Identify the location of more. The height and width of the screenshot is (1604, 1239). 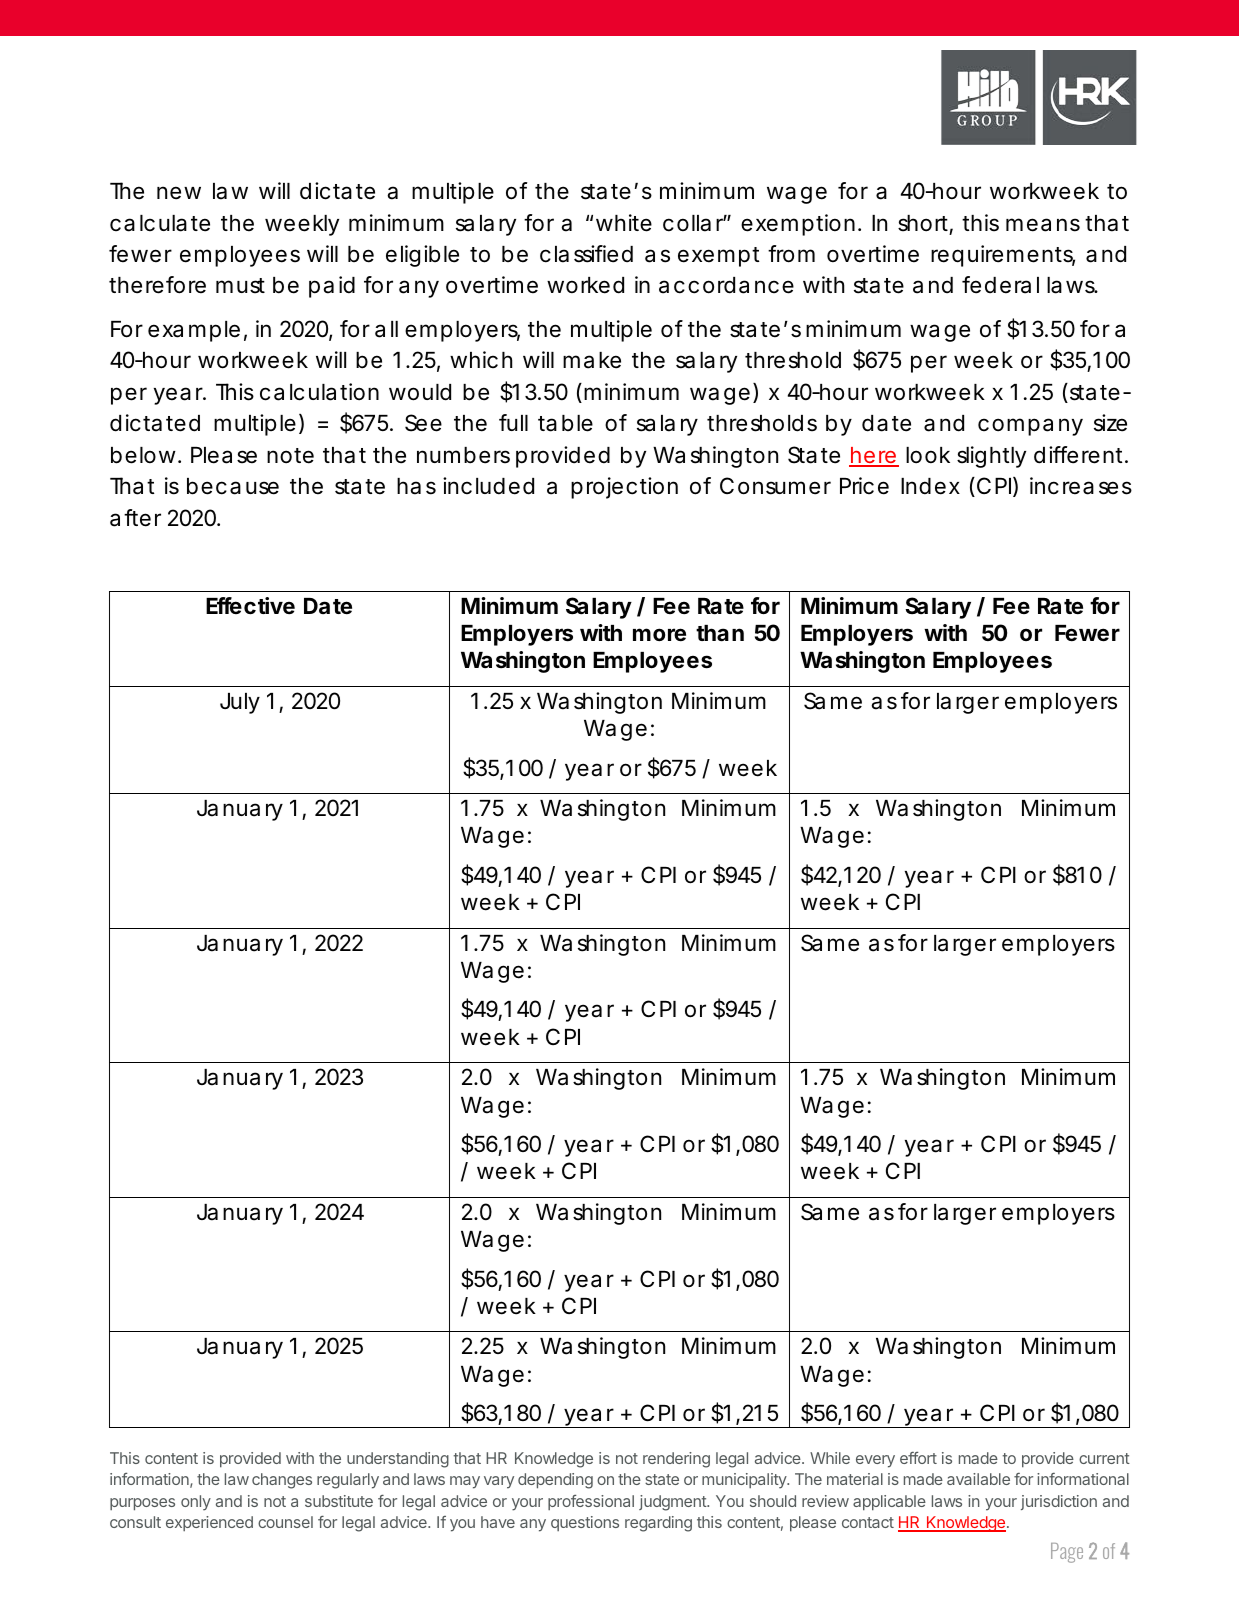
(659, 635).
